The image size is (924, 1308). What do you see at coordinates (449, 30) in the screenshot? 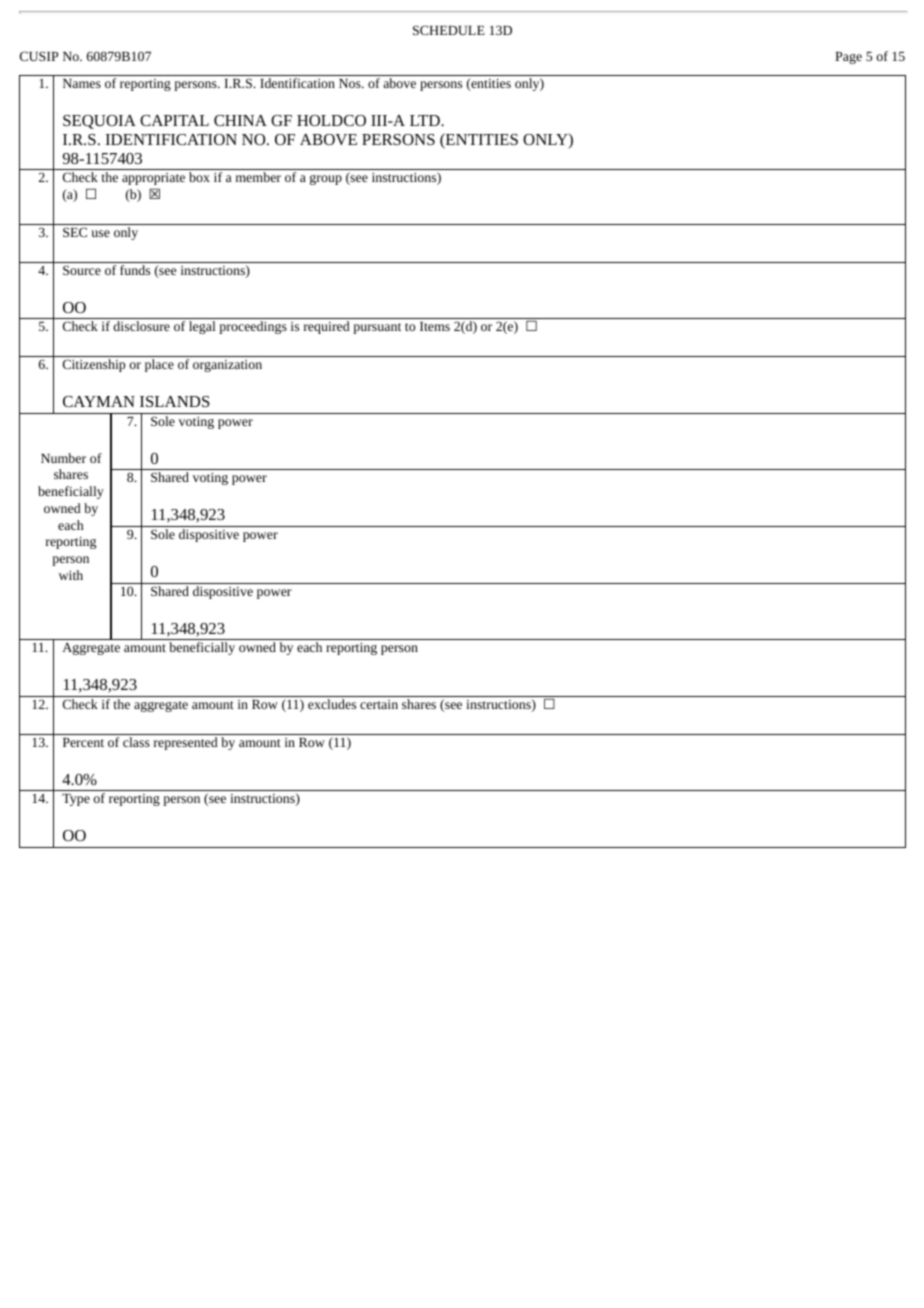
I see `SCHEDULE` at bounding box center [449, 30].
